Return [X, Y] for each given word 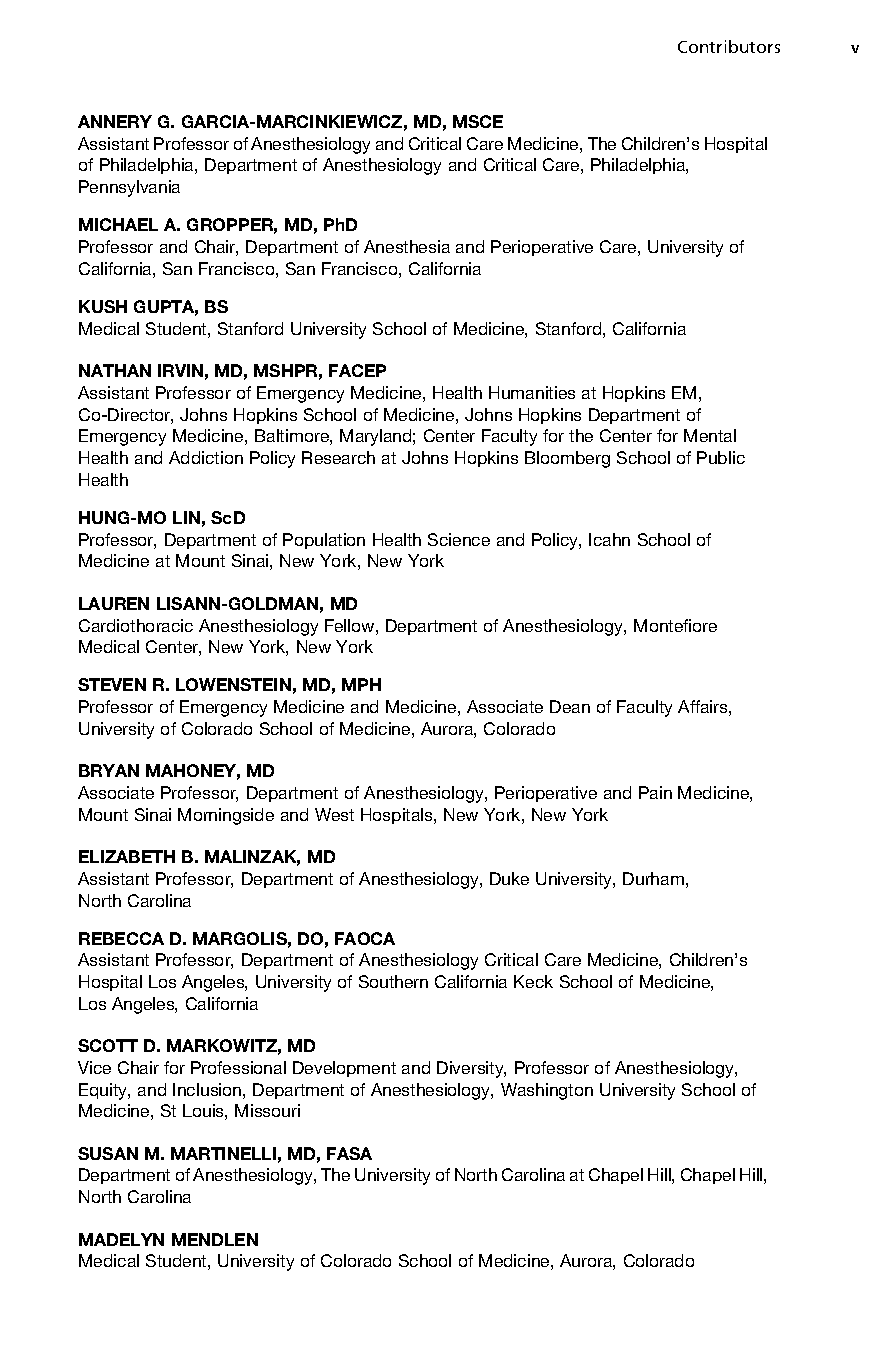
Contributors [729, 46]
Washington [547, 1091]
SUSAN [108, 1153]
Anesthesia [407, 246]
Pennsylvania [129, 188]
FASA [349, 1153]
